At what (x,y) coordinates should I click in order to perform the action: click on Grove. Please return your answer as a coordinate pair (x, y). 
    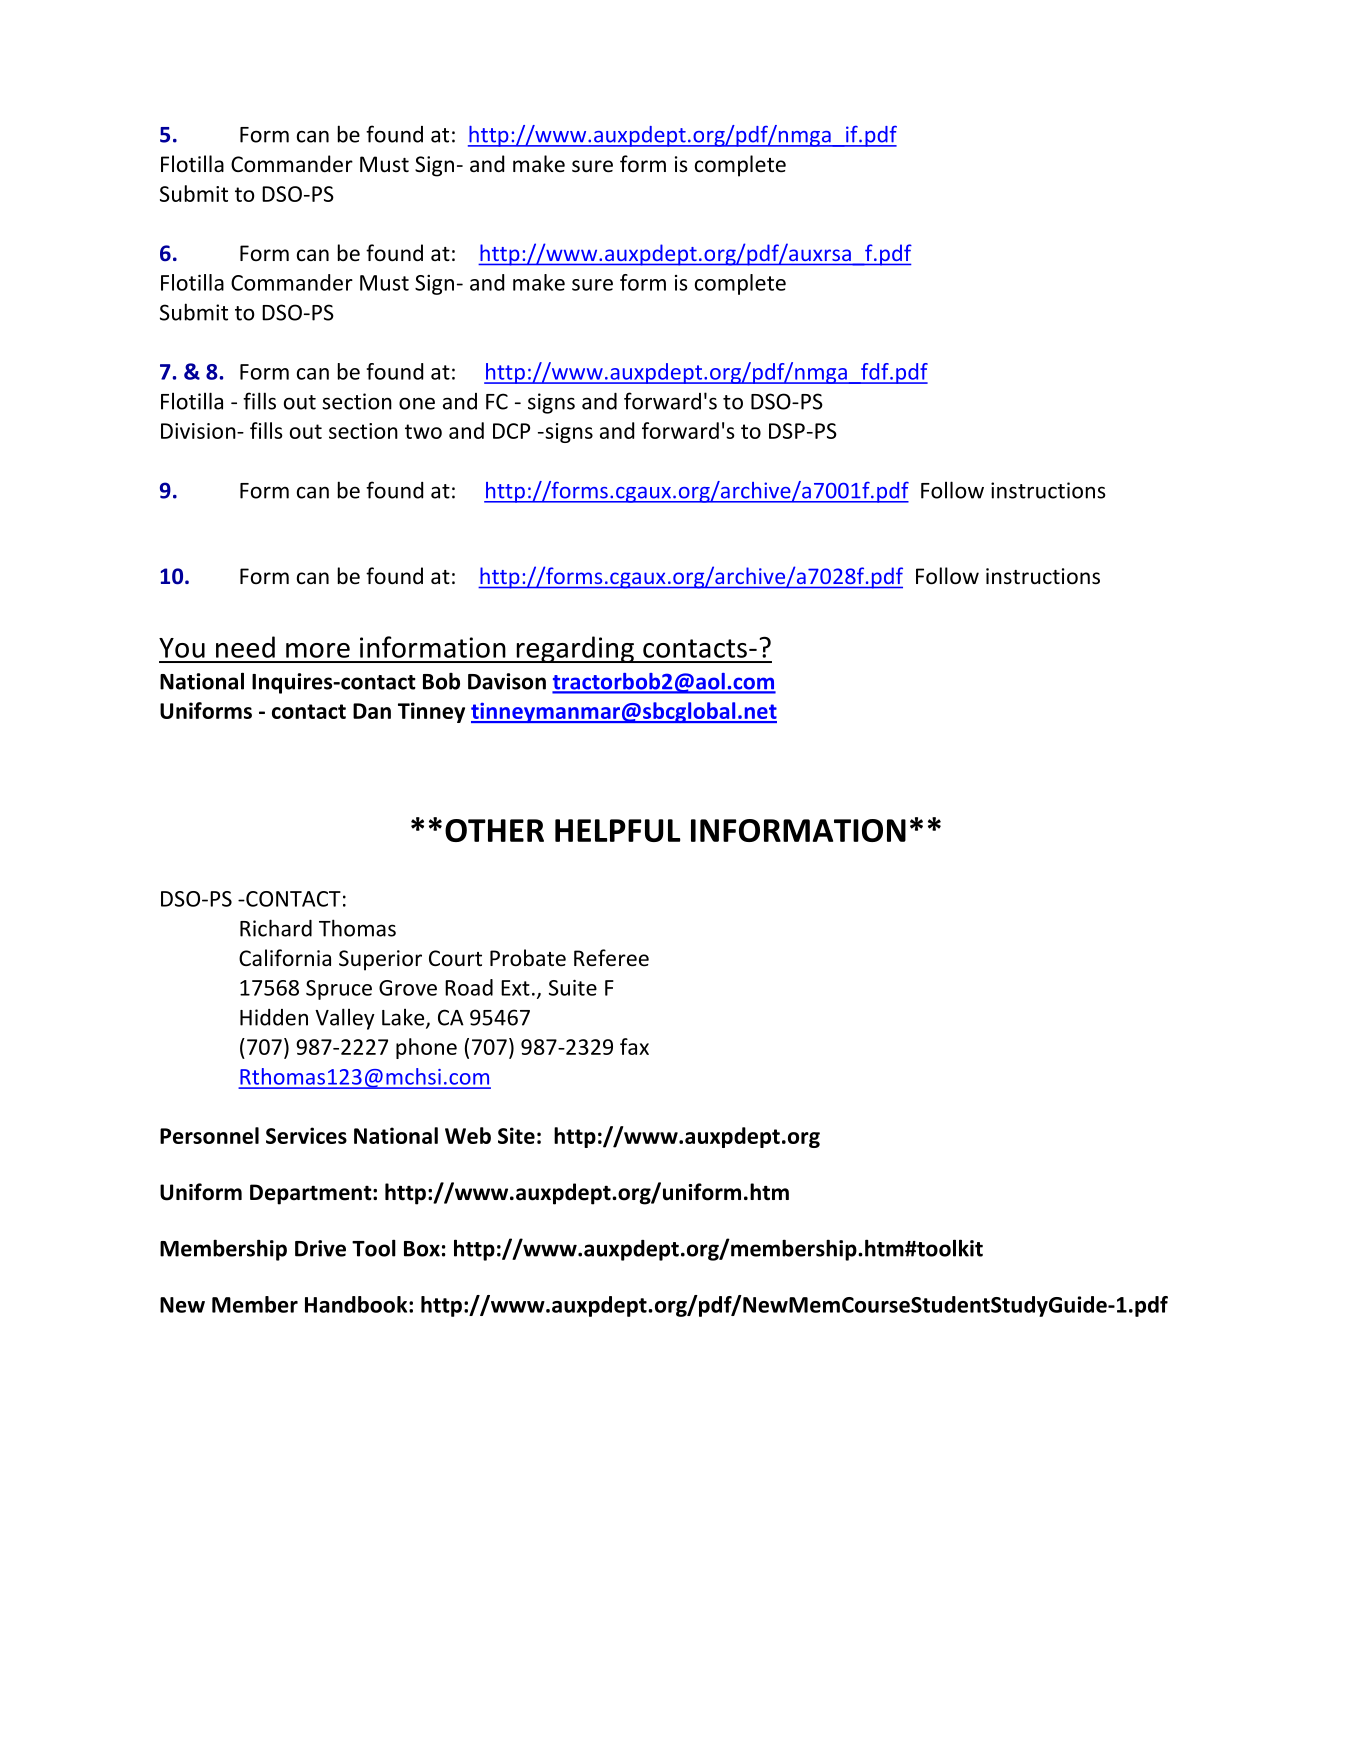
    Looking at the image, I should click on (408, 988).
